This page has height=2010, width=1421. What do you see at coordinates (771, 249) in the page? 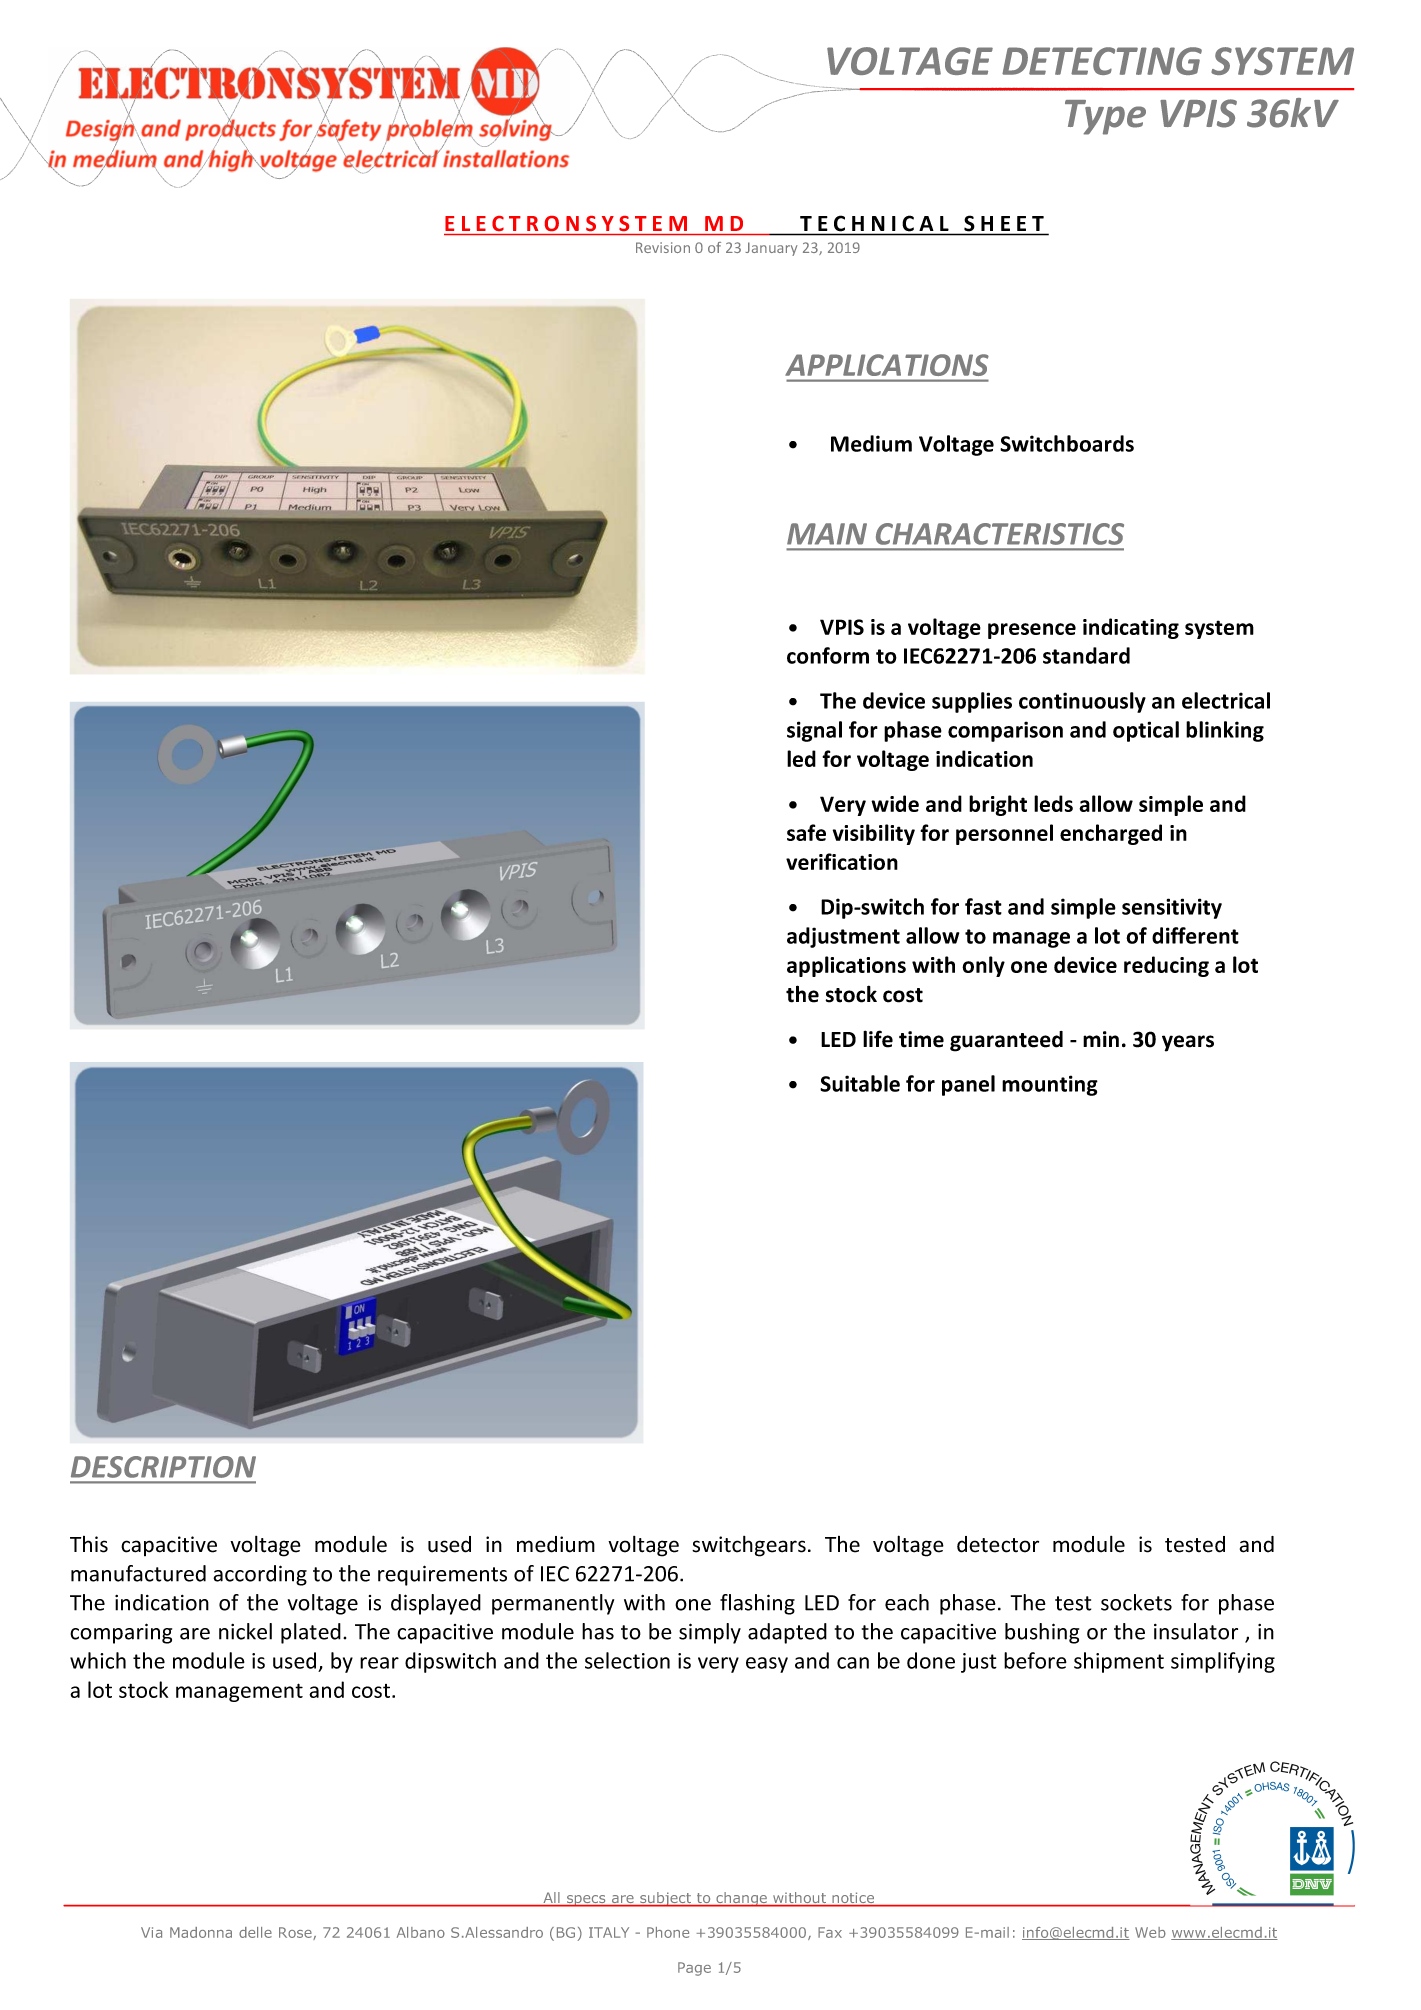
I see `January` at bounding box center [771, 249].
